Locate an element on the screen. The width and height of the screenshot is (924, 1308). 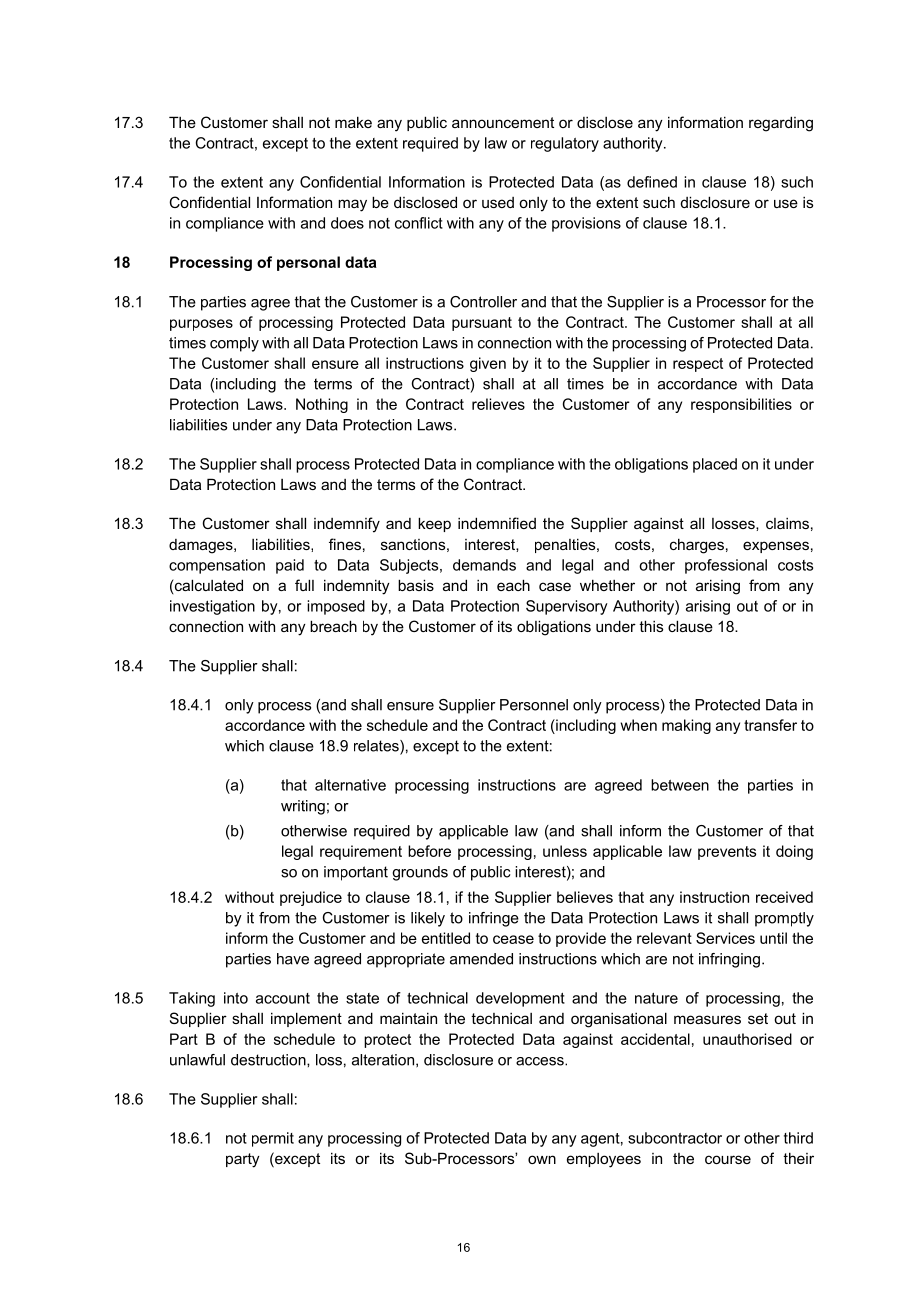
placed is located at coordinates (715, 465).
